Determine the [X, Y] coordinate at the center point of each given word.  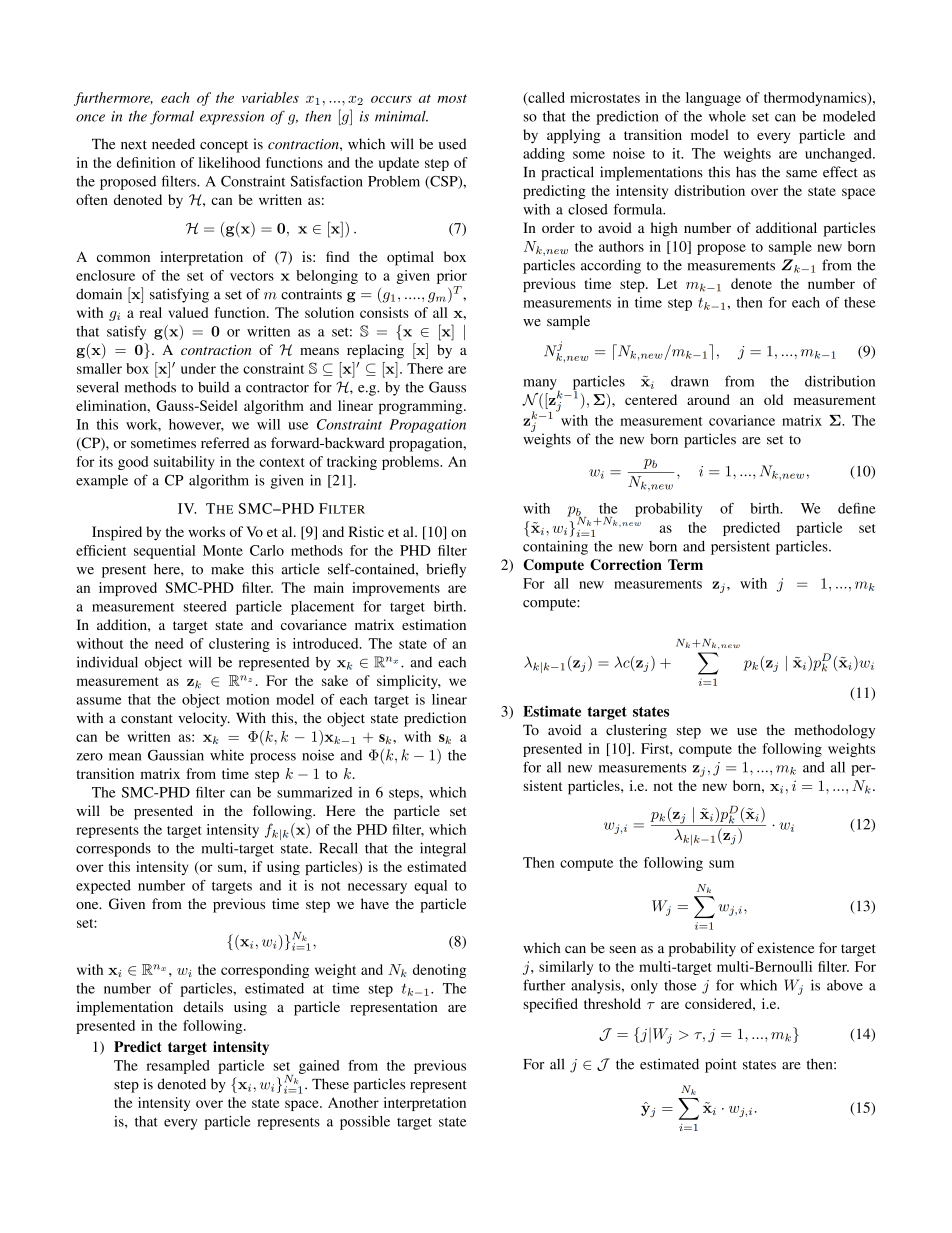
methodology [834, 731]
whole [727, 116]
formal [172, 117]
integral [443, 849]
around [708, 399]
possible [365, 1123]
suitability [184, 463]
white [227, 755]
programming [422, 407]
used [452, 144]
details [203, 1006]
